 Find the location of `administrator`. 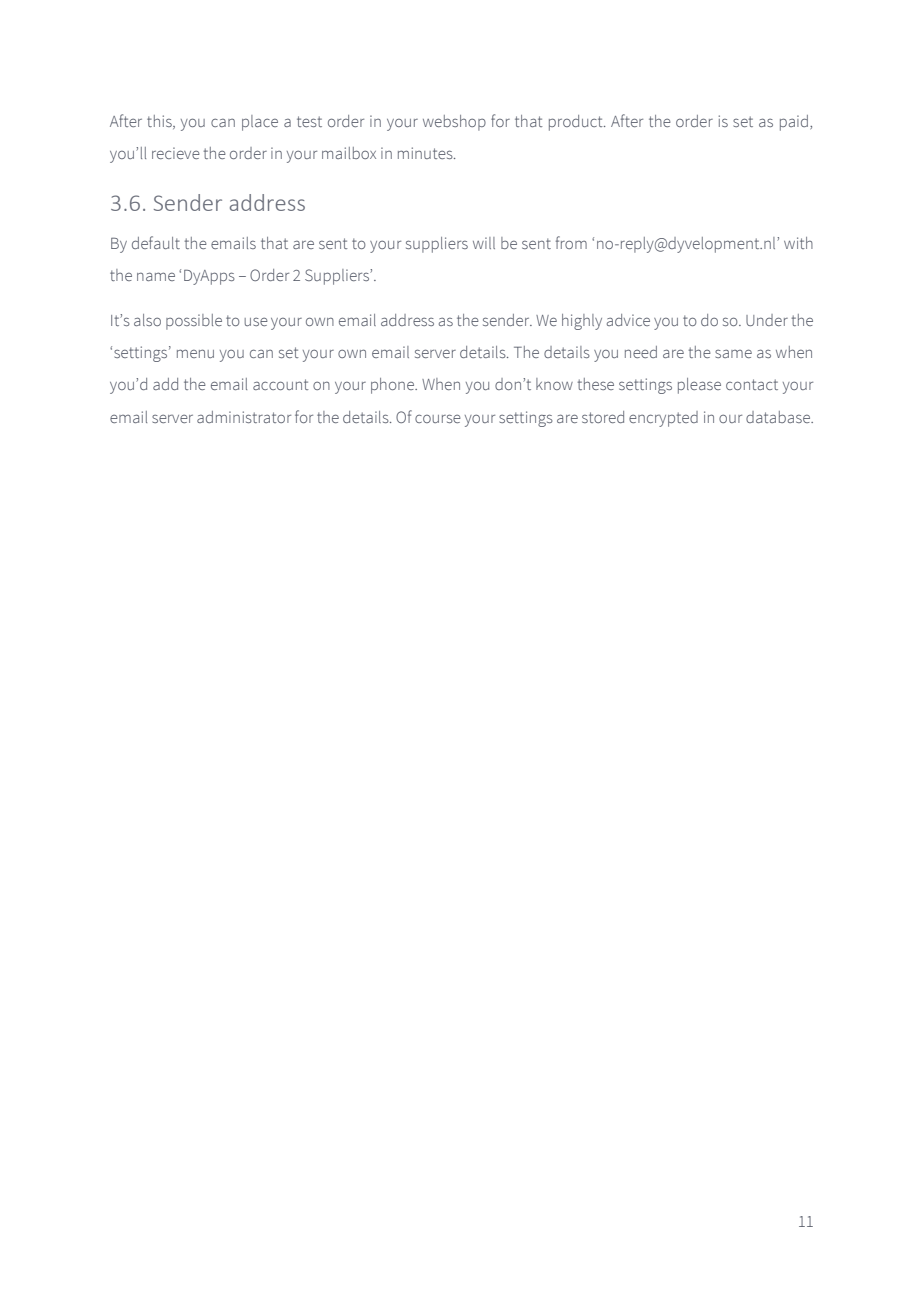

administrator is located at coordinates (244, 417).
